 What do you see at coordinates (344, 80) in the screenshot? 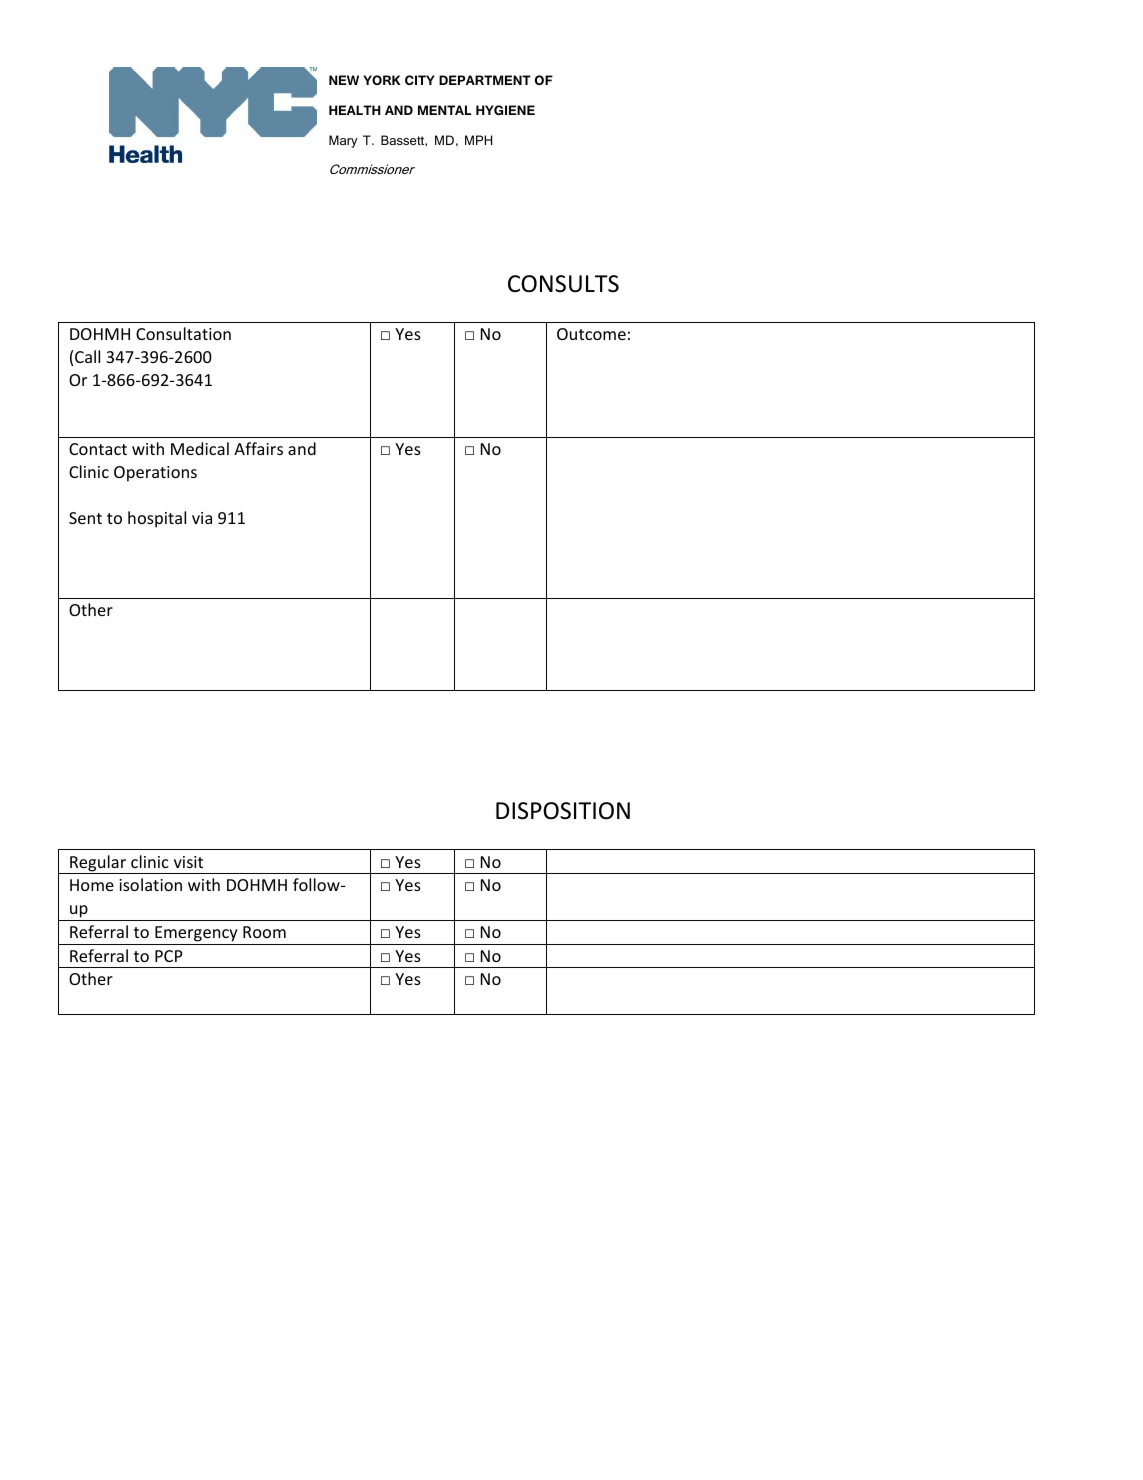
I see `NEW` at bounding box center [344, 80].
